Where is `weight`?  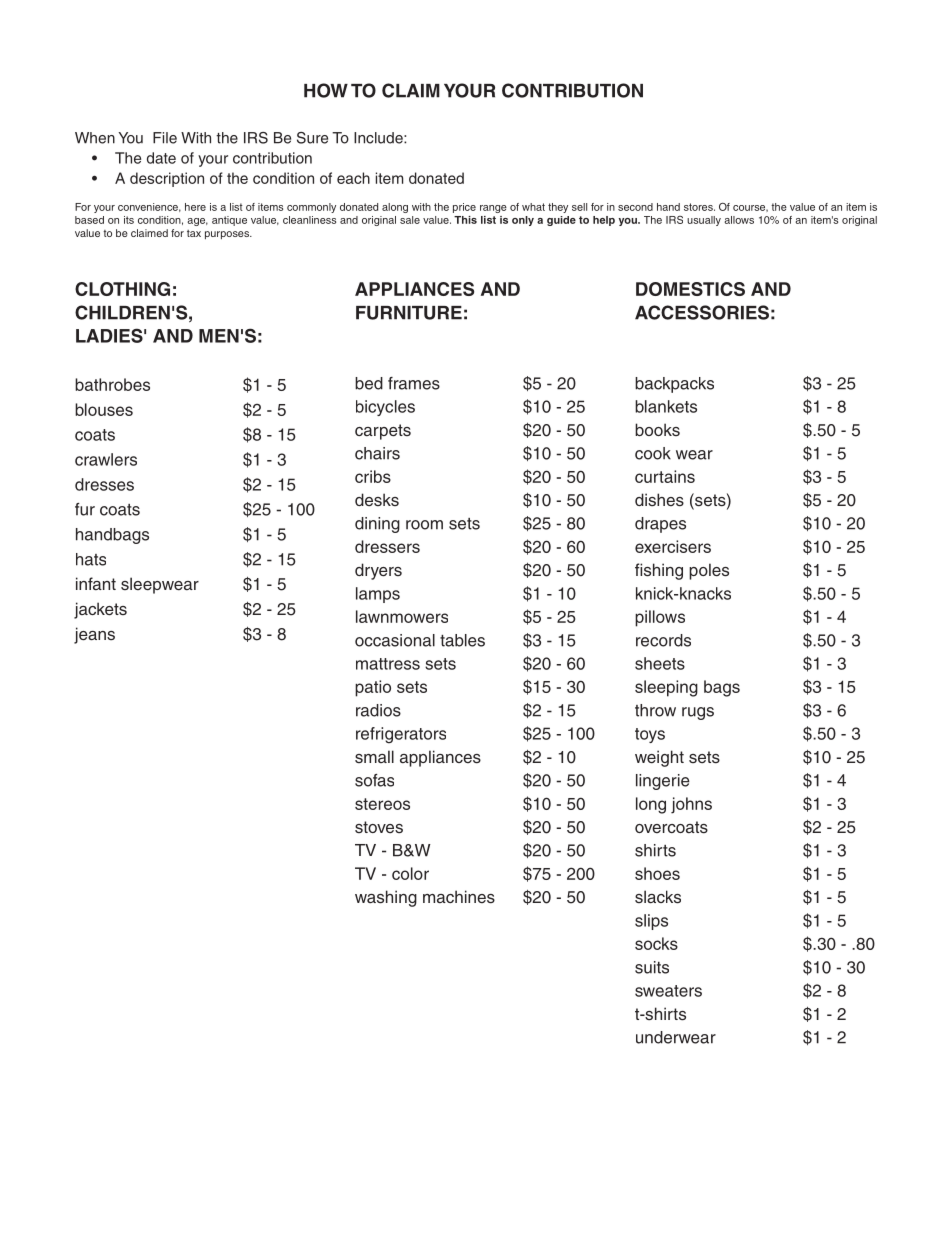 weight is located at coordinates (659, 758).
